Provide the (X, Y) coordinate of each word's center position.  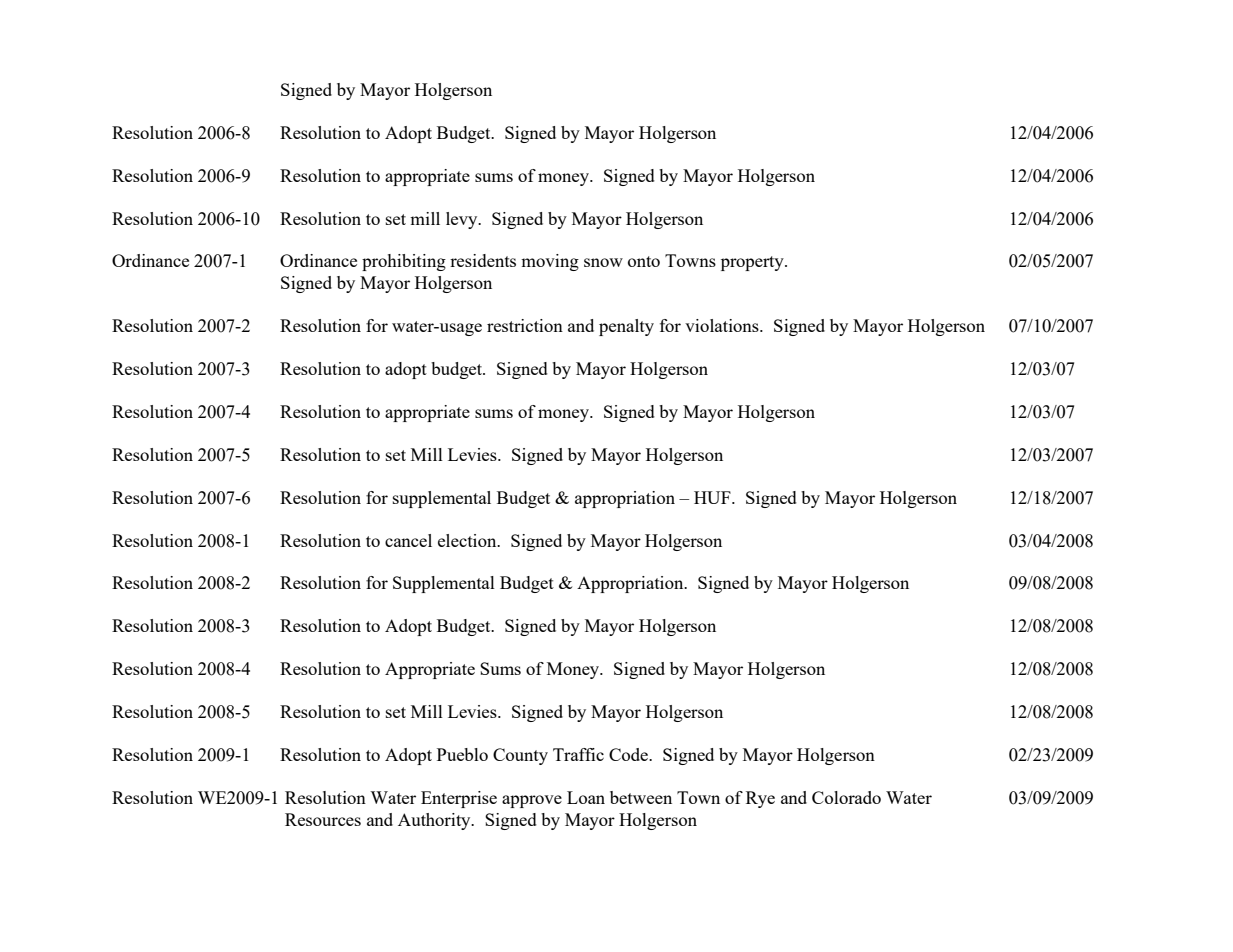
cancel (408, 540)
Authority (435, 821)
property (753, 263)
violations (723, 325)
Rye (760, 799)
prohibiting (404, 262)
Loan (586, 797)
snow (603, 262)
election (468, 540)
